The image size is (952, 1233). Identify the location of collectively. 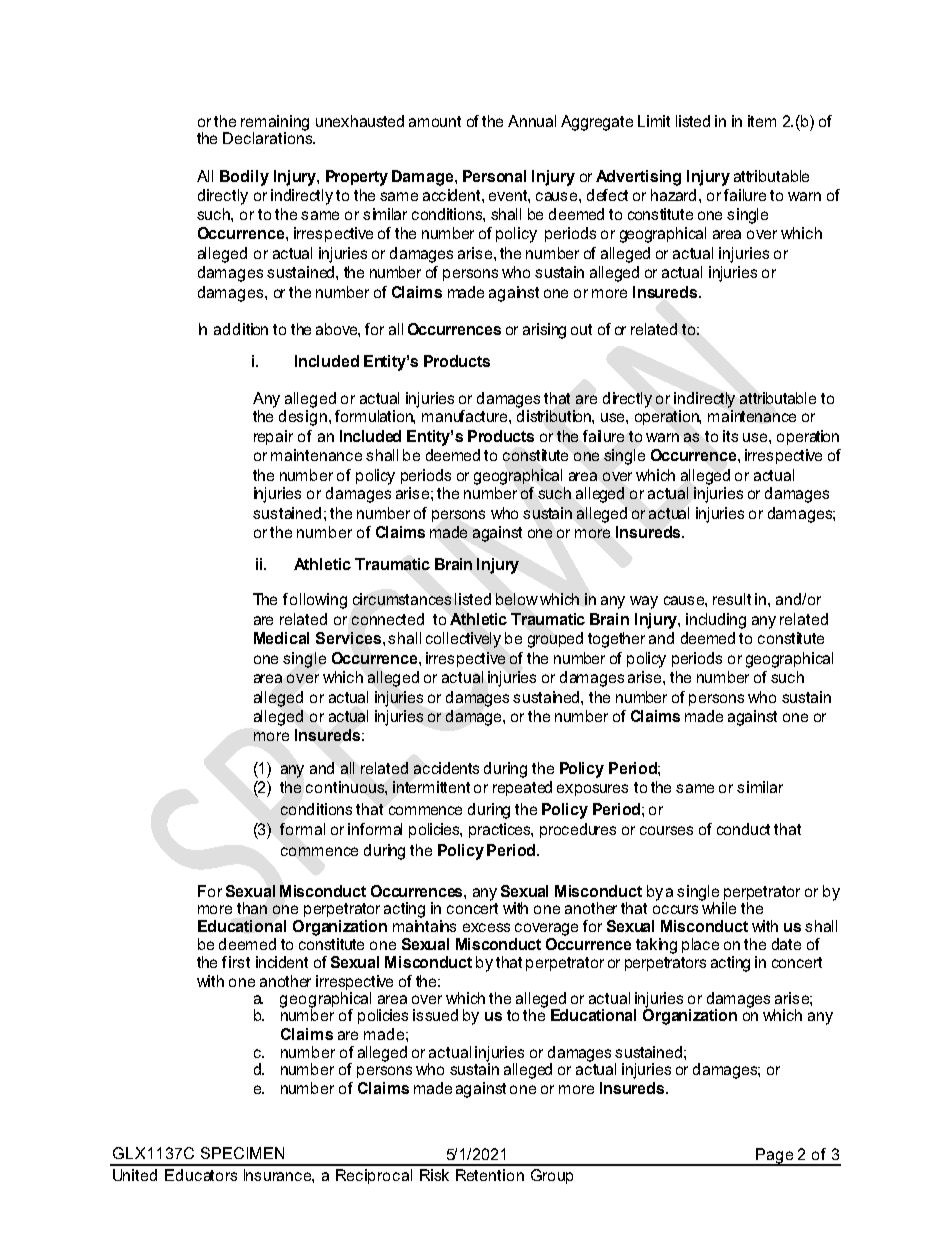
(463, 640).
